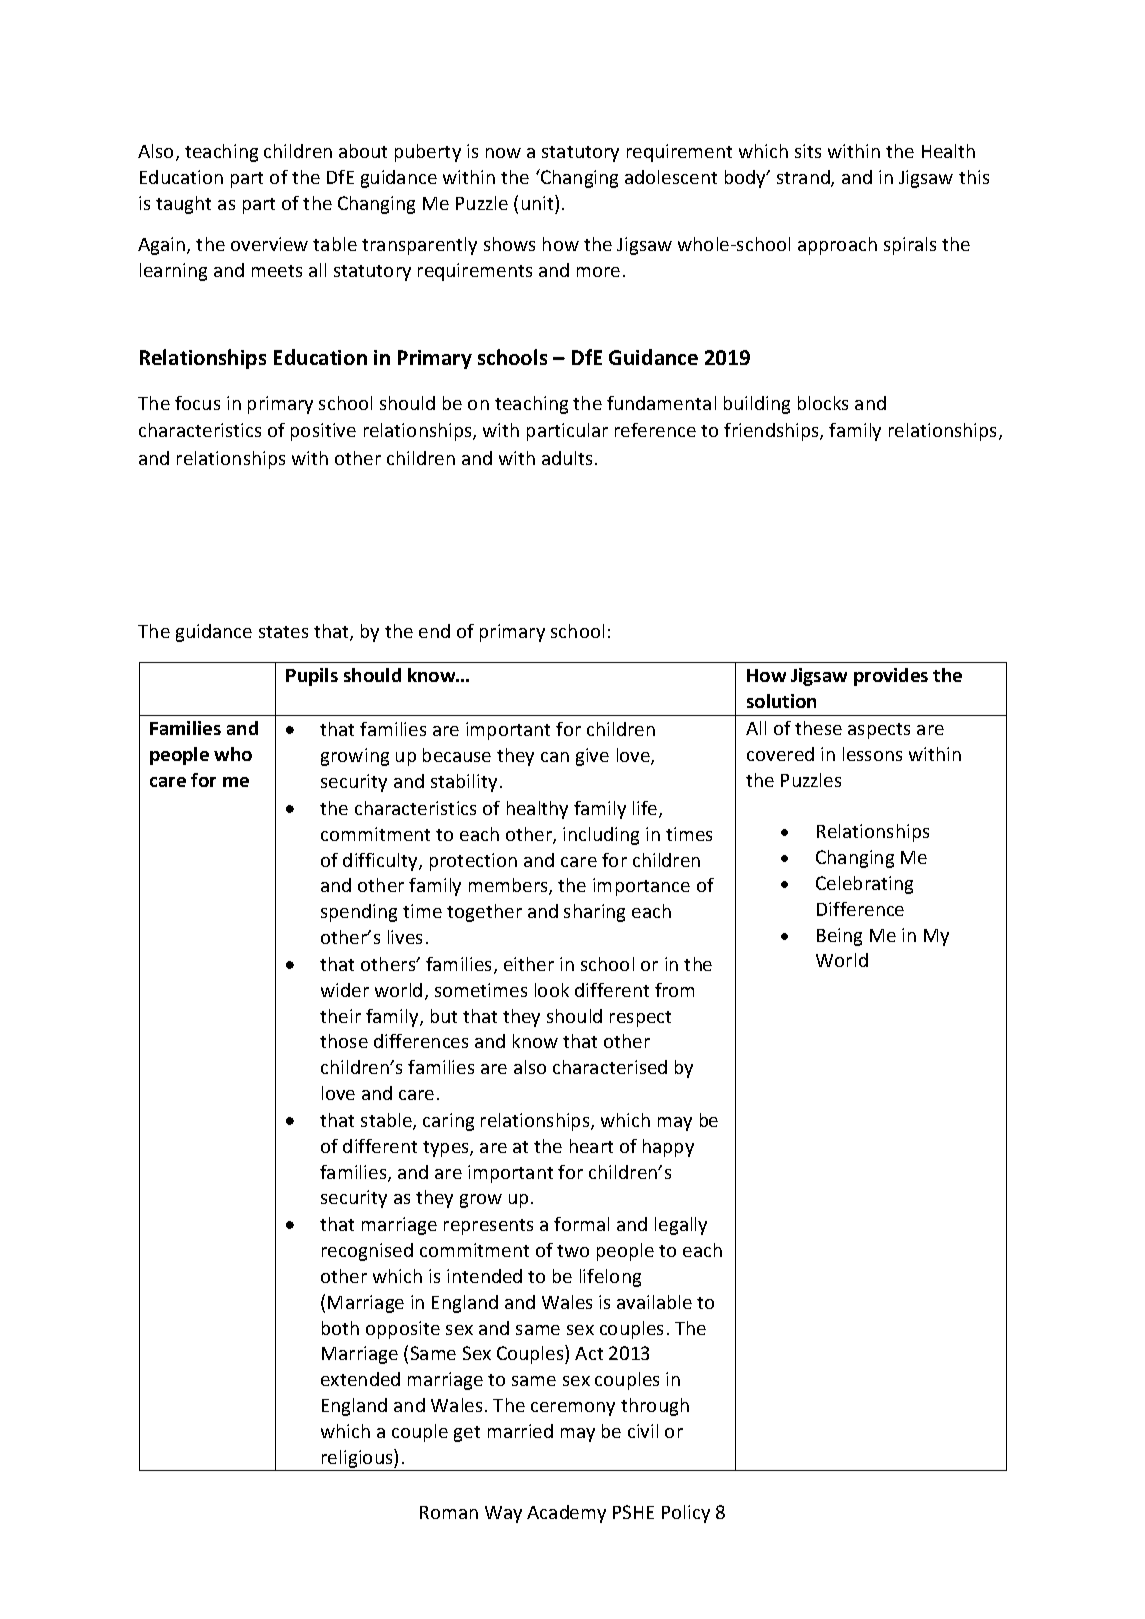 Image resolution: width=1145 pixels, height=1619 pixels. What do you see at coordinates (686, 1514) in the screenshot?
I see `Policy` at bounding box center [686, 1514].
